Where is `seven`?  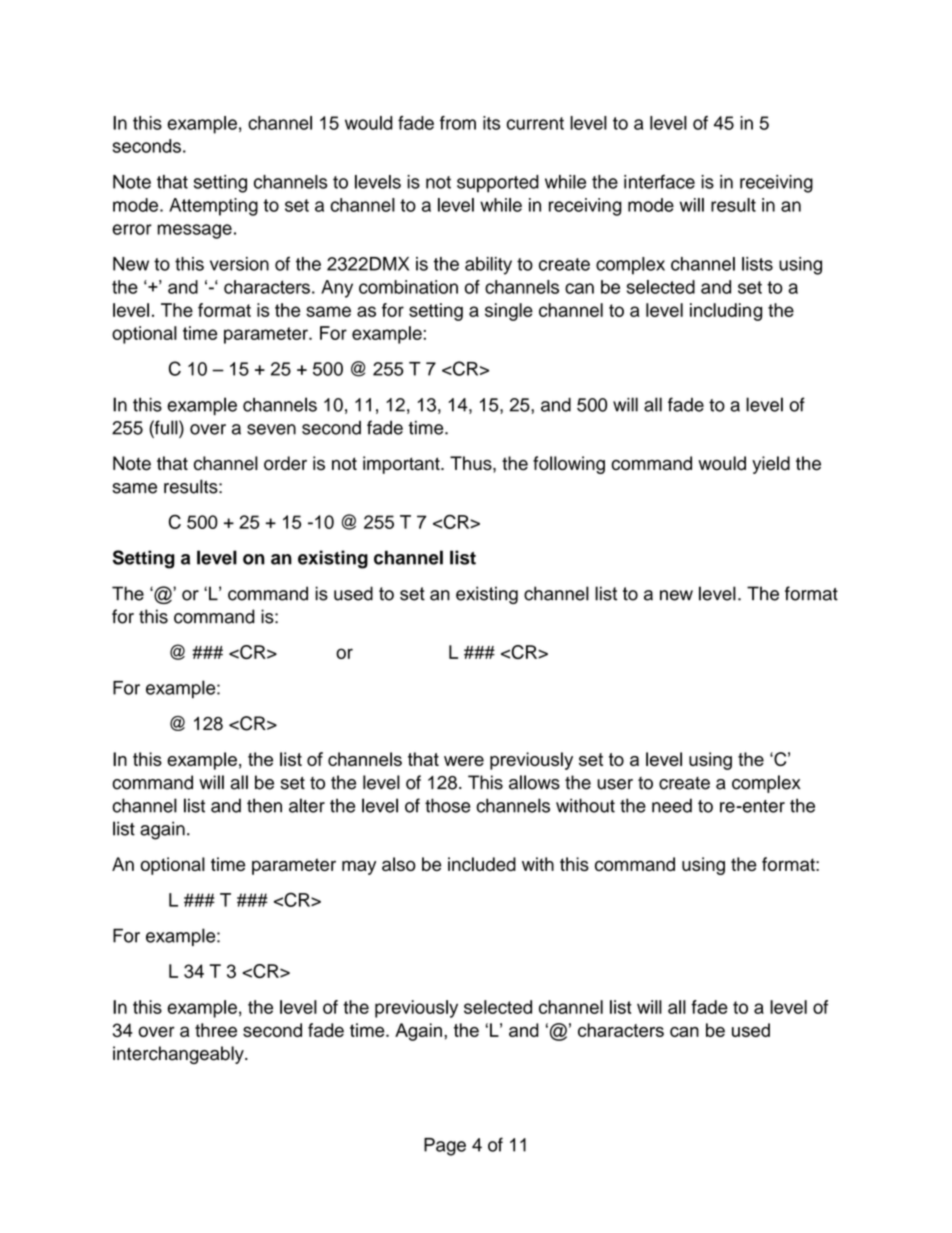 seven is located at coordinates (271, 429).
